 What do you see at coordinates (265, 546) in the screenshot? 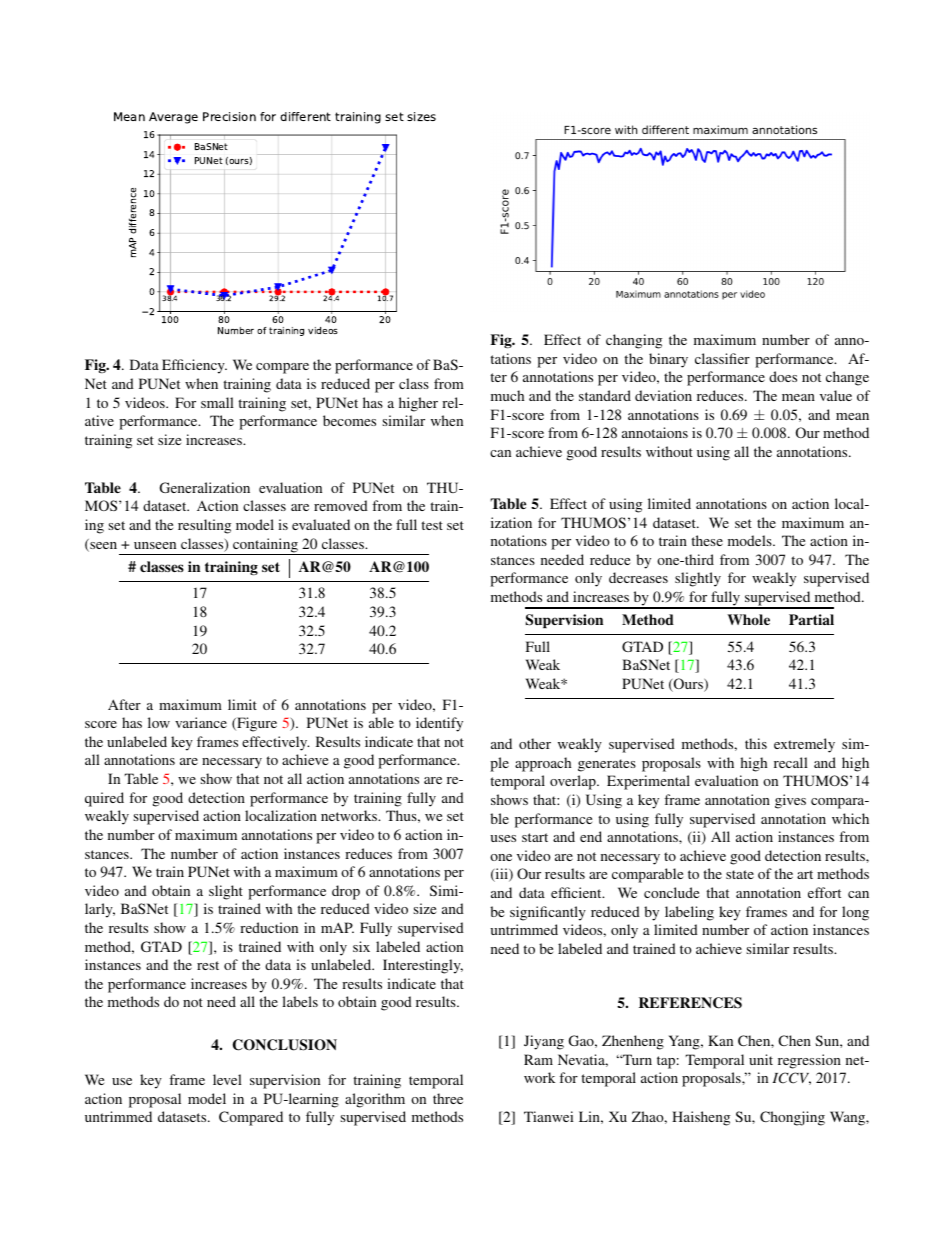
I see `containing` at bounding box center [265, 546].
